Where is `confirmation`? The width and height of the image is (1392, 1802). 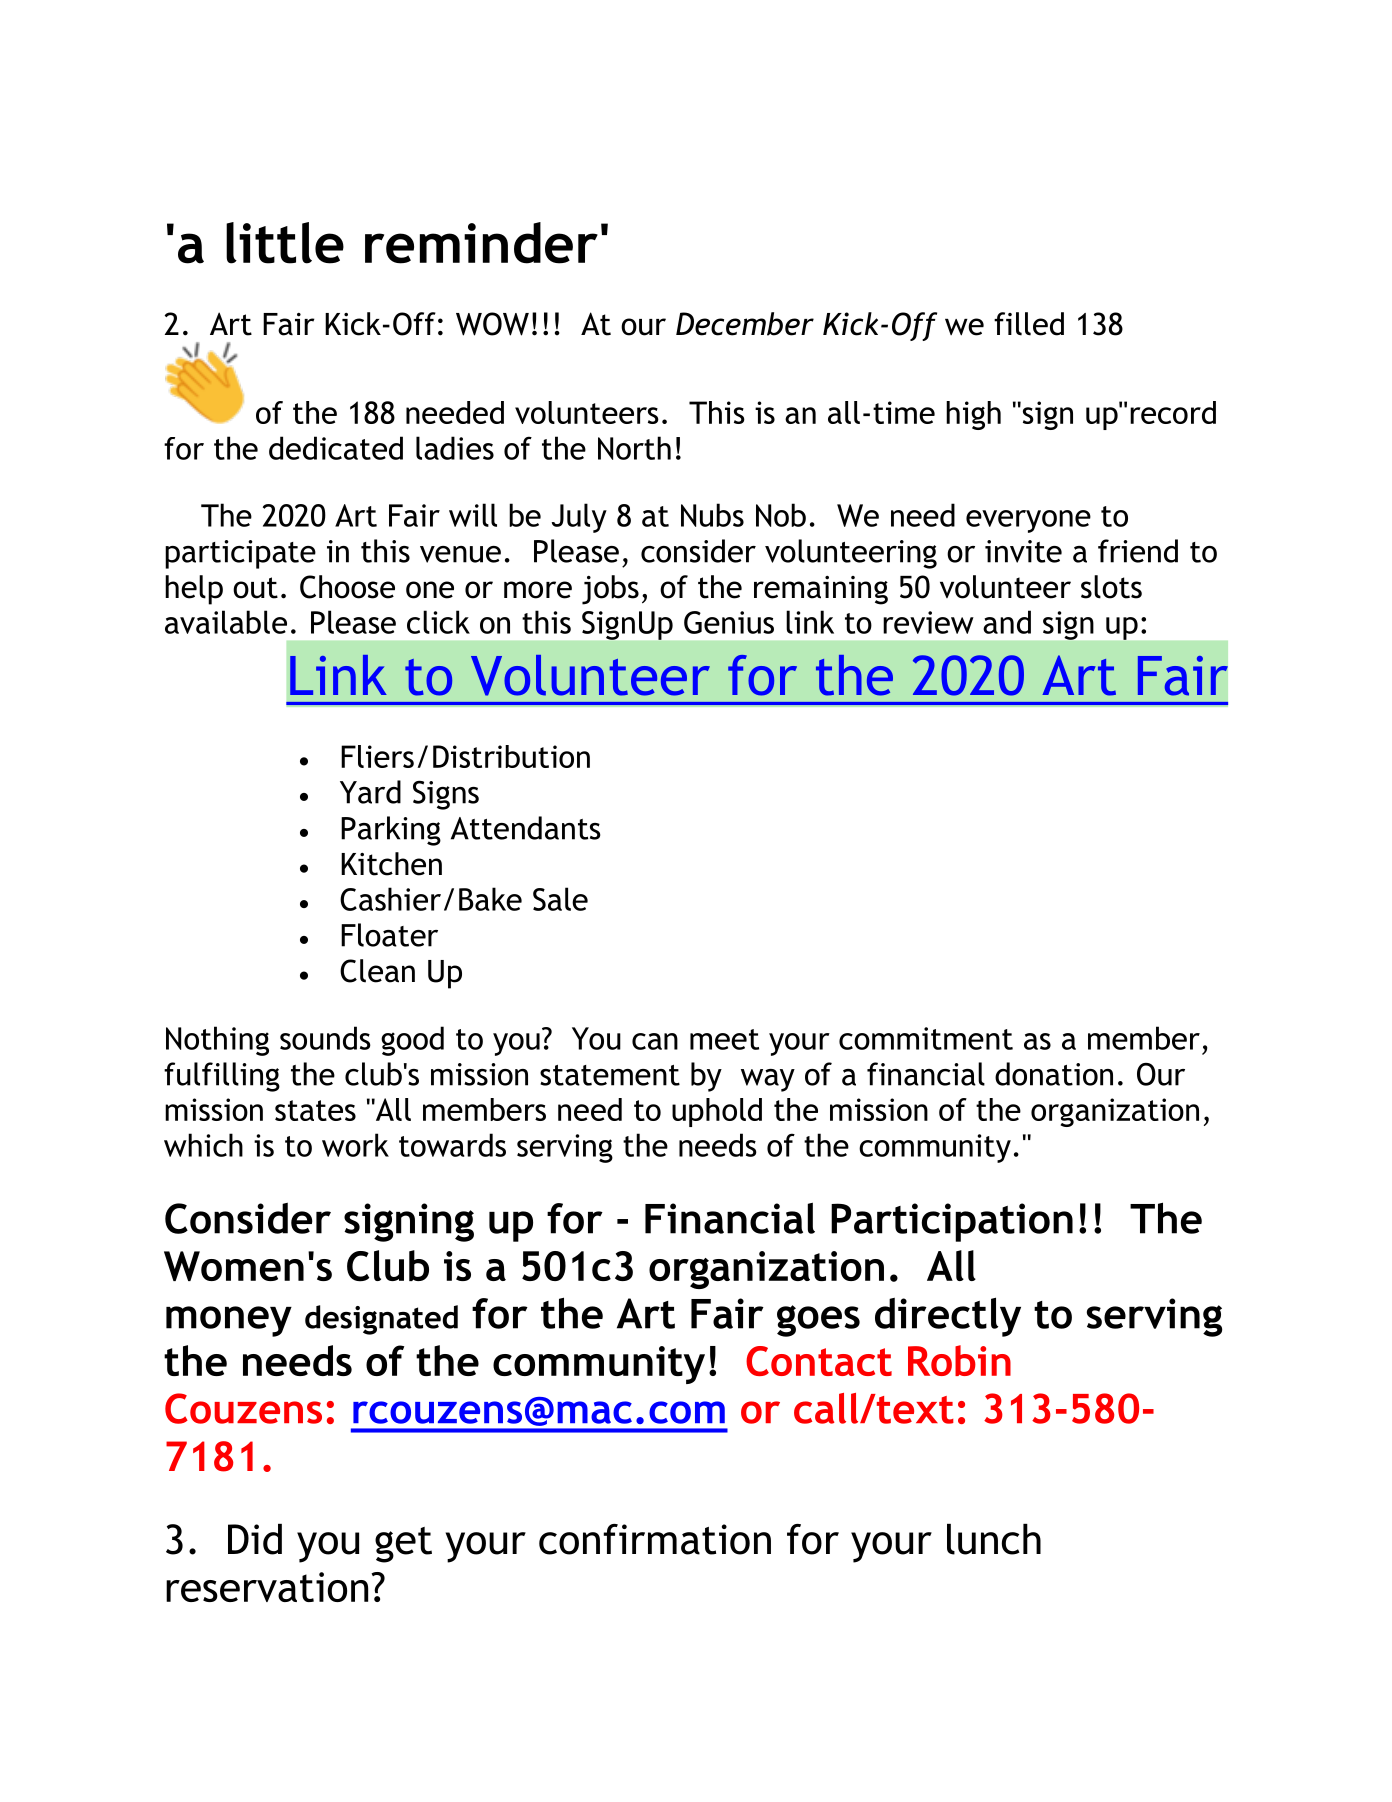 confirmation is located at coordinates (655, 1539).
